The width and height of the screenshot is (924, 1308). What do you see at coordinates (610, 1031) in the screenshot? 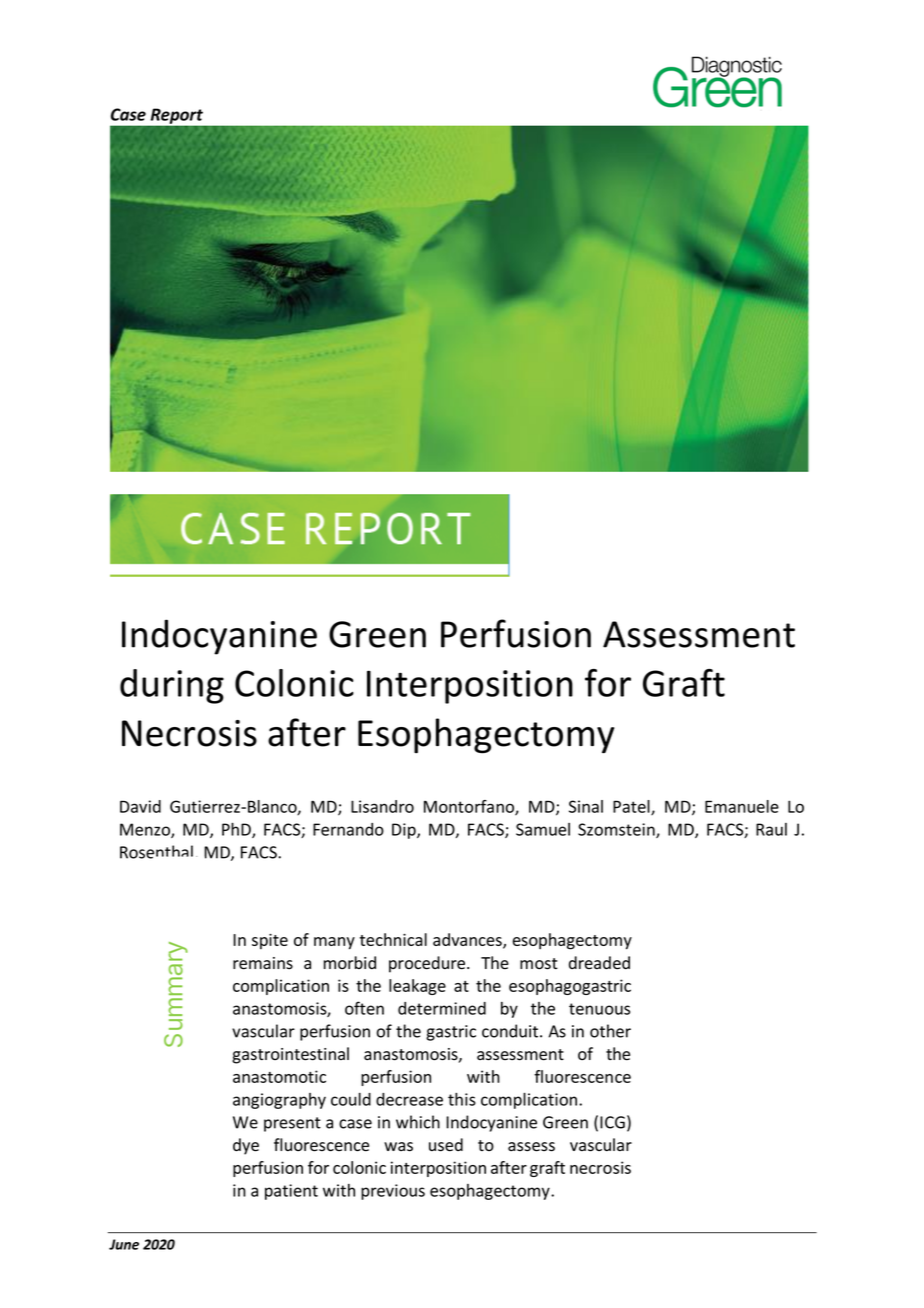
I see `other` at bounding box center [610, 1031].
